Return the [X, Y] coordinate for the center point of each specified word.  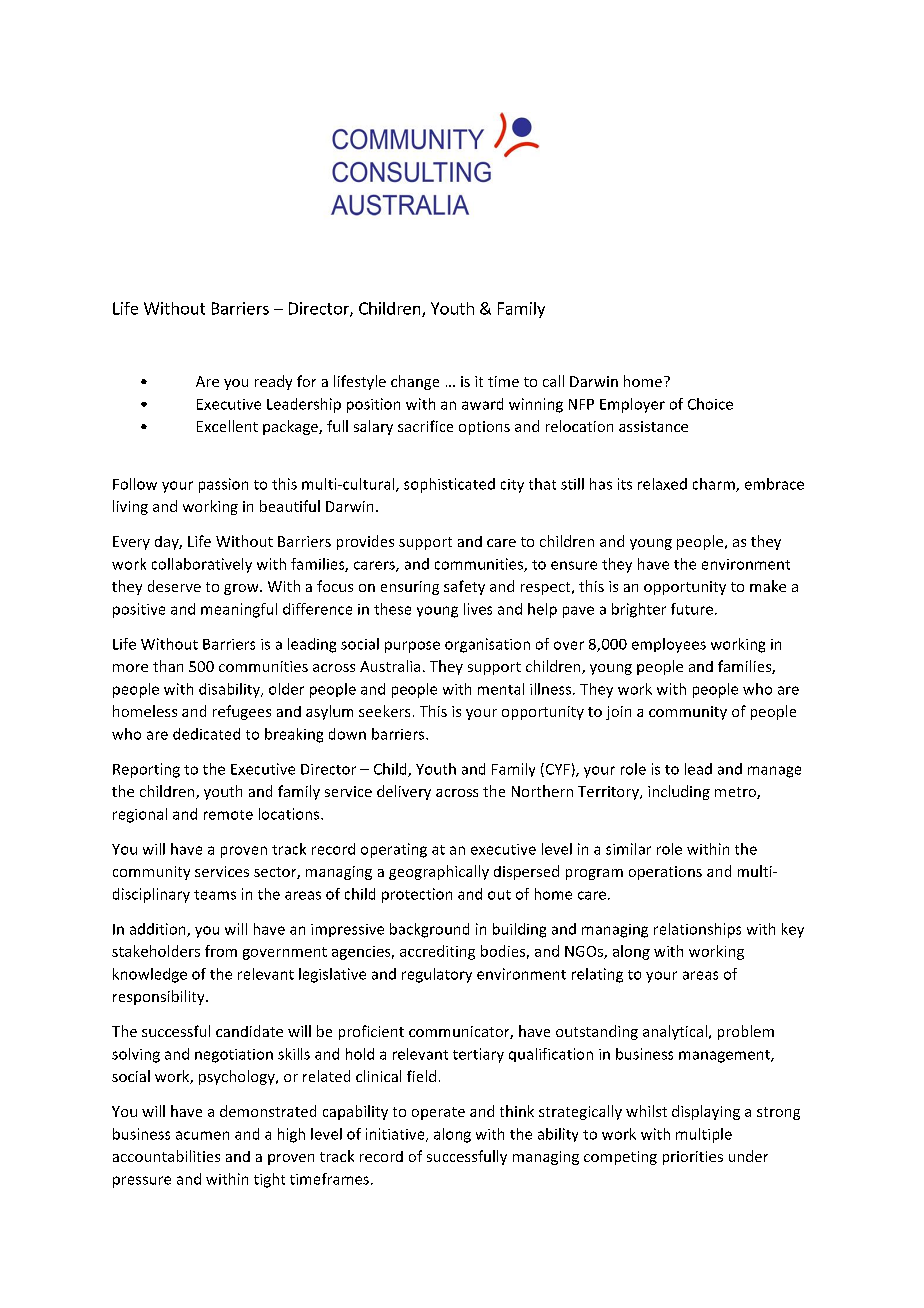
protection [417, 895]
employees [669, 645]
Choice [710, 404]
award [482, 404]
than [168, 666]
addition [159, 930]
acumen [202, 1135]
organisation [487, 645]
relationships [697, 930]
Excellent [227, 426]
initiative [396, 1135]
